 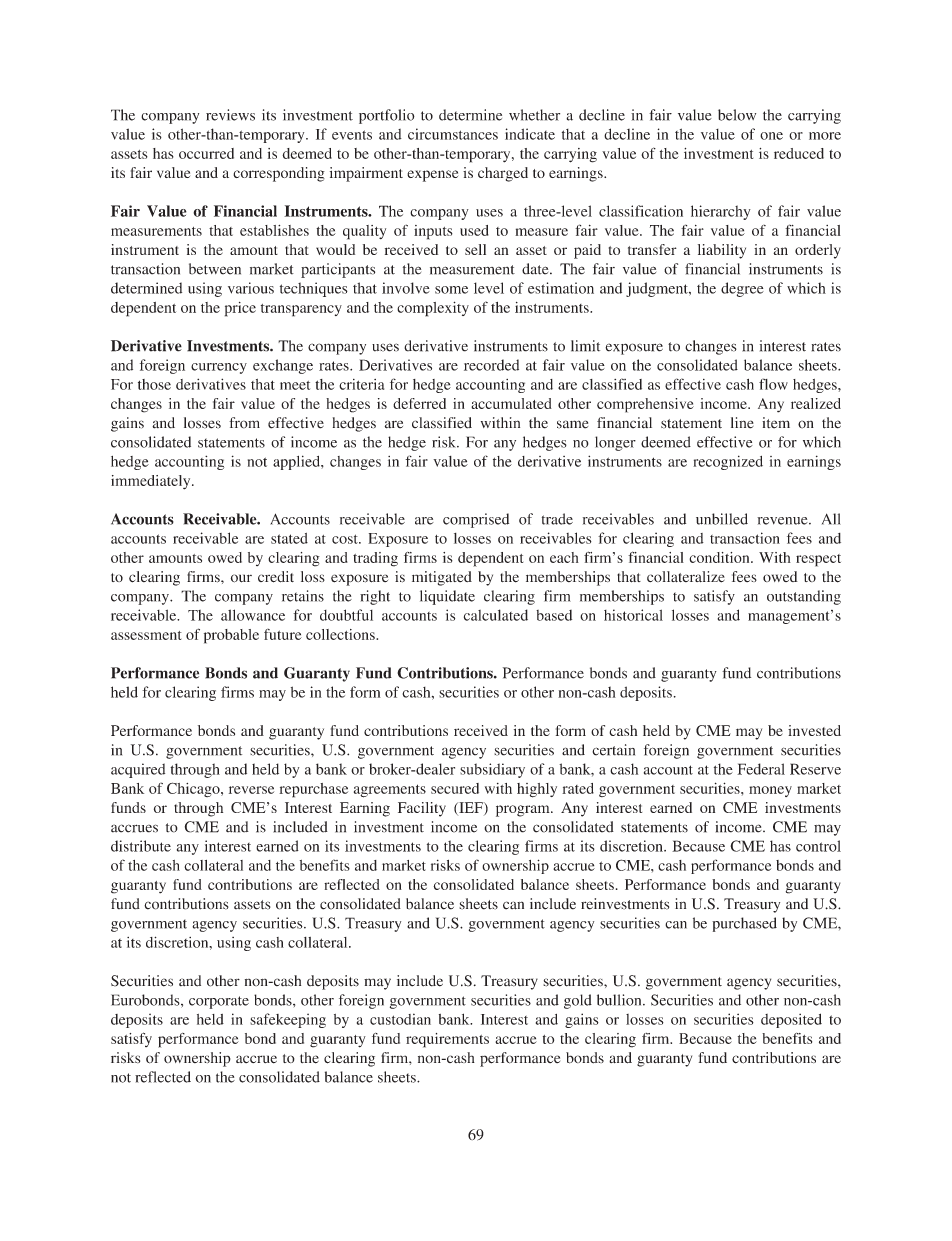 I want to click on requirements, so click(x=447, y=1040).
